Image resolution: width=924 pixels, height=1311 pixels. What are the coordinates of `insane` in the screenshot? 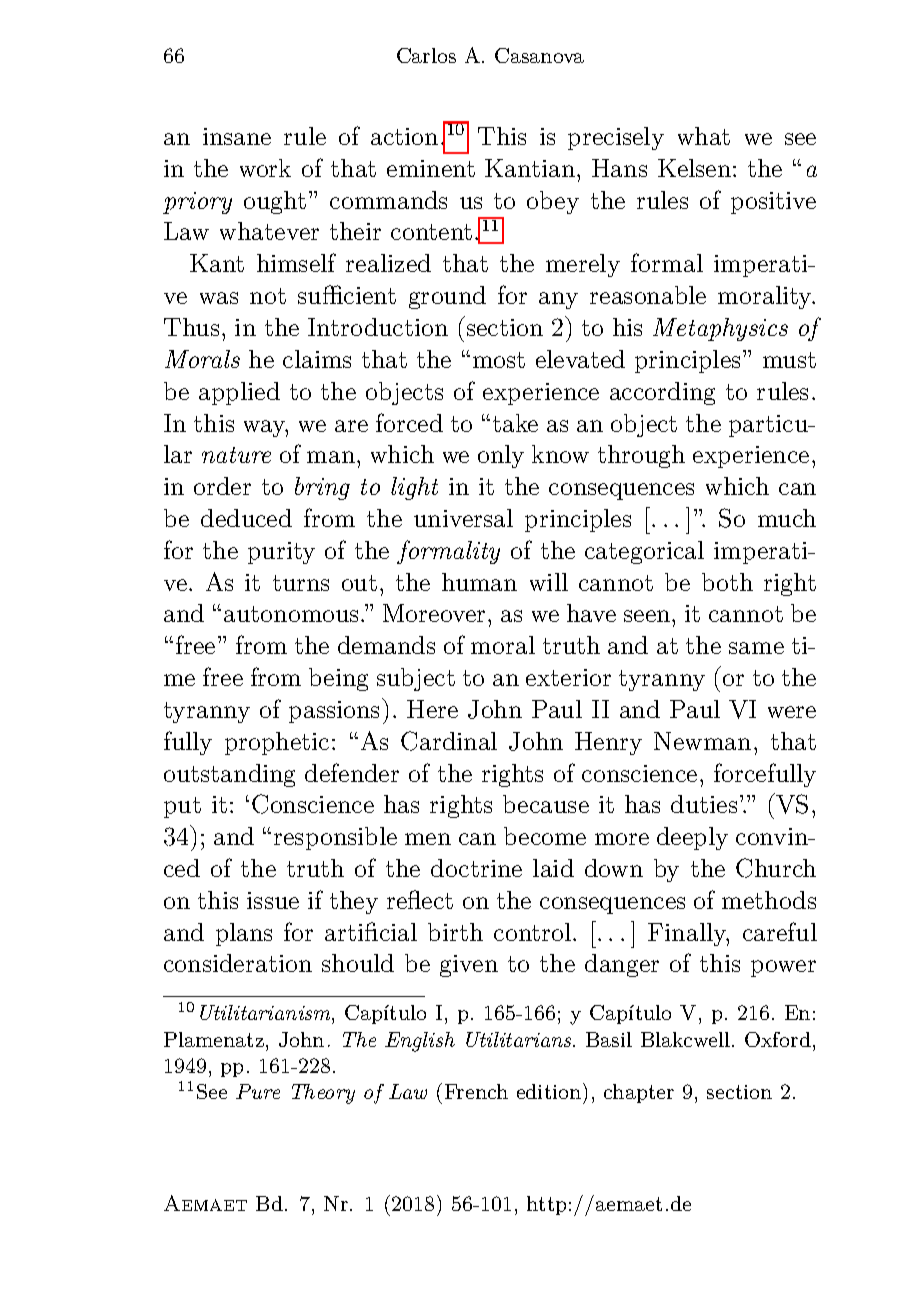 It's located at (237, 136).
